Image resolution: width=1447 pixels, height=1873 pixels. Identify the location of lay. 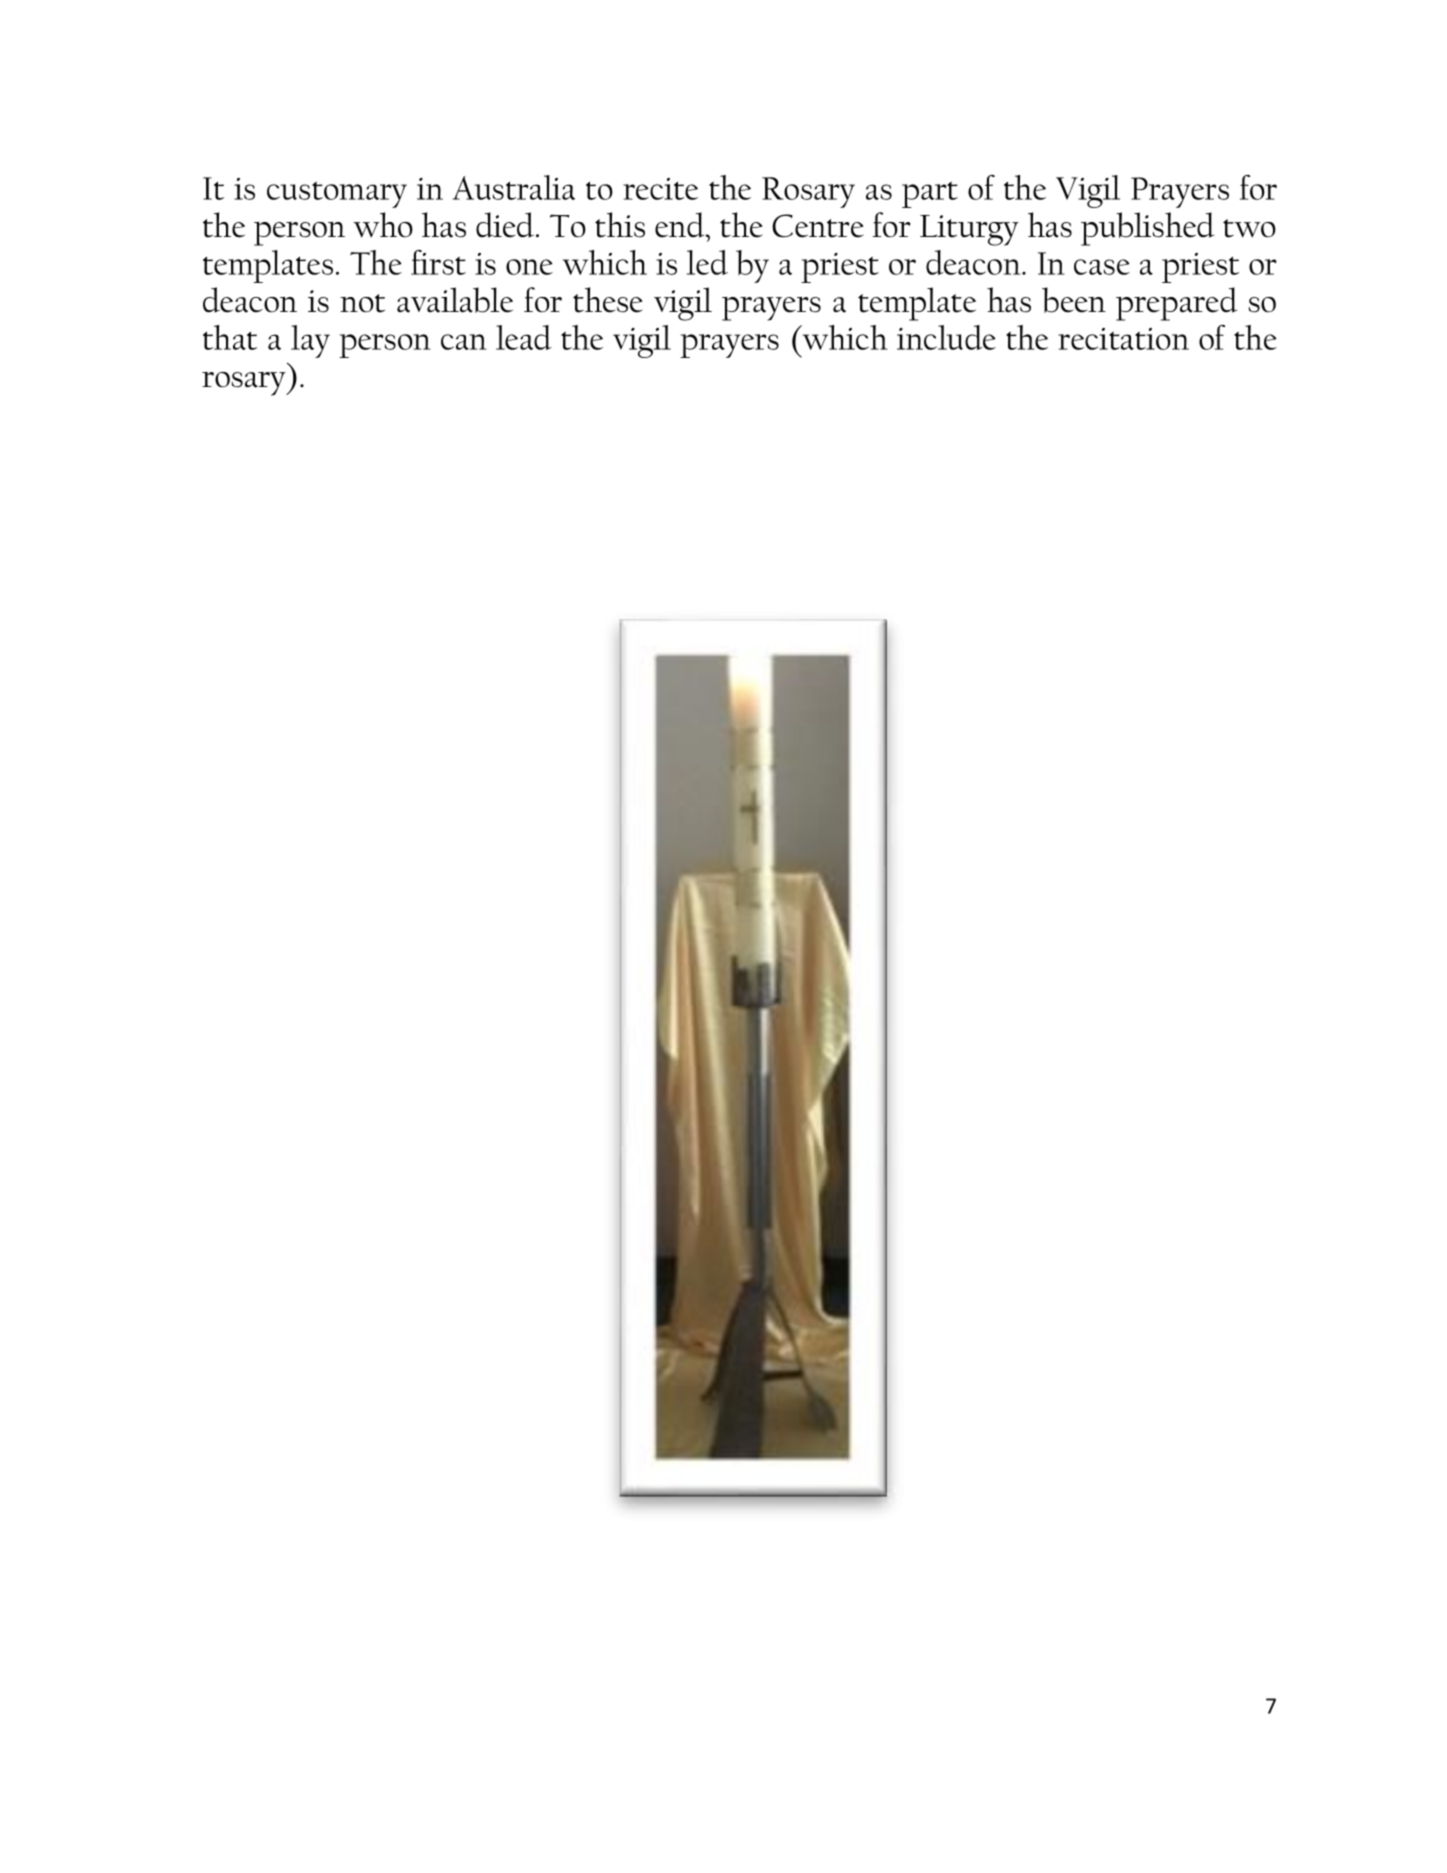
(310, 341).
